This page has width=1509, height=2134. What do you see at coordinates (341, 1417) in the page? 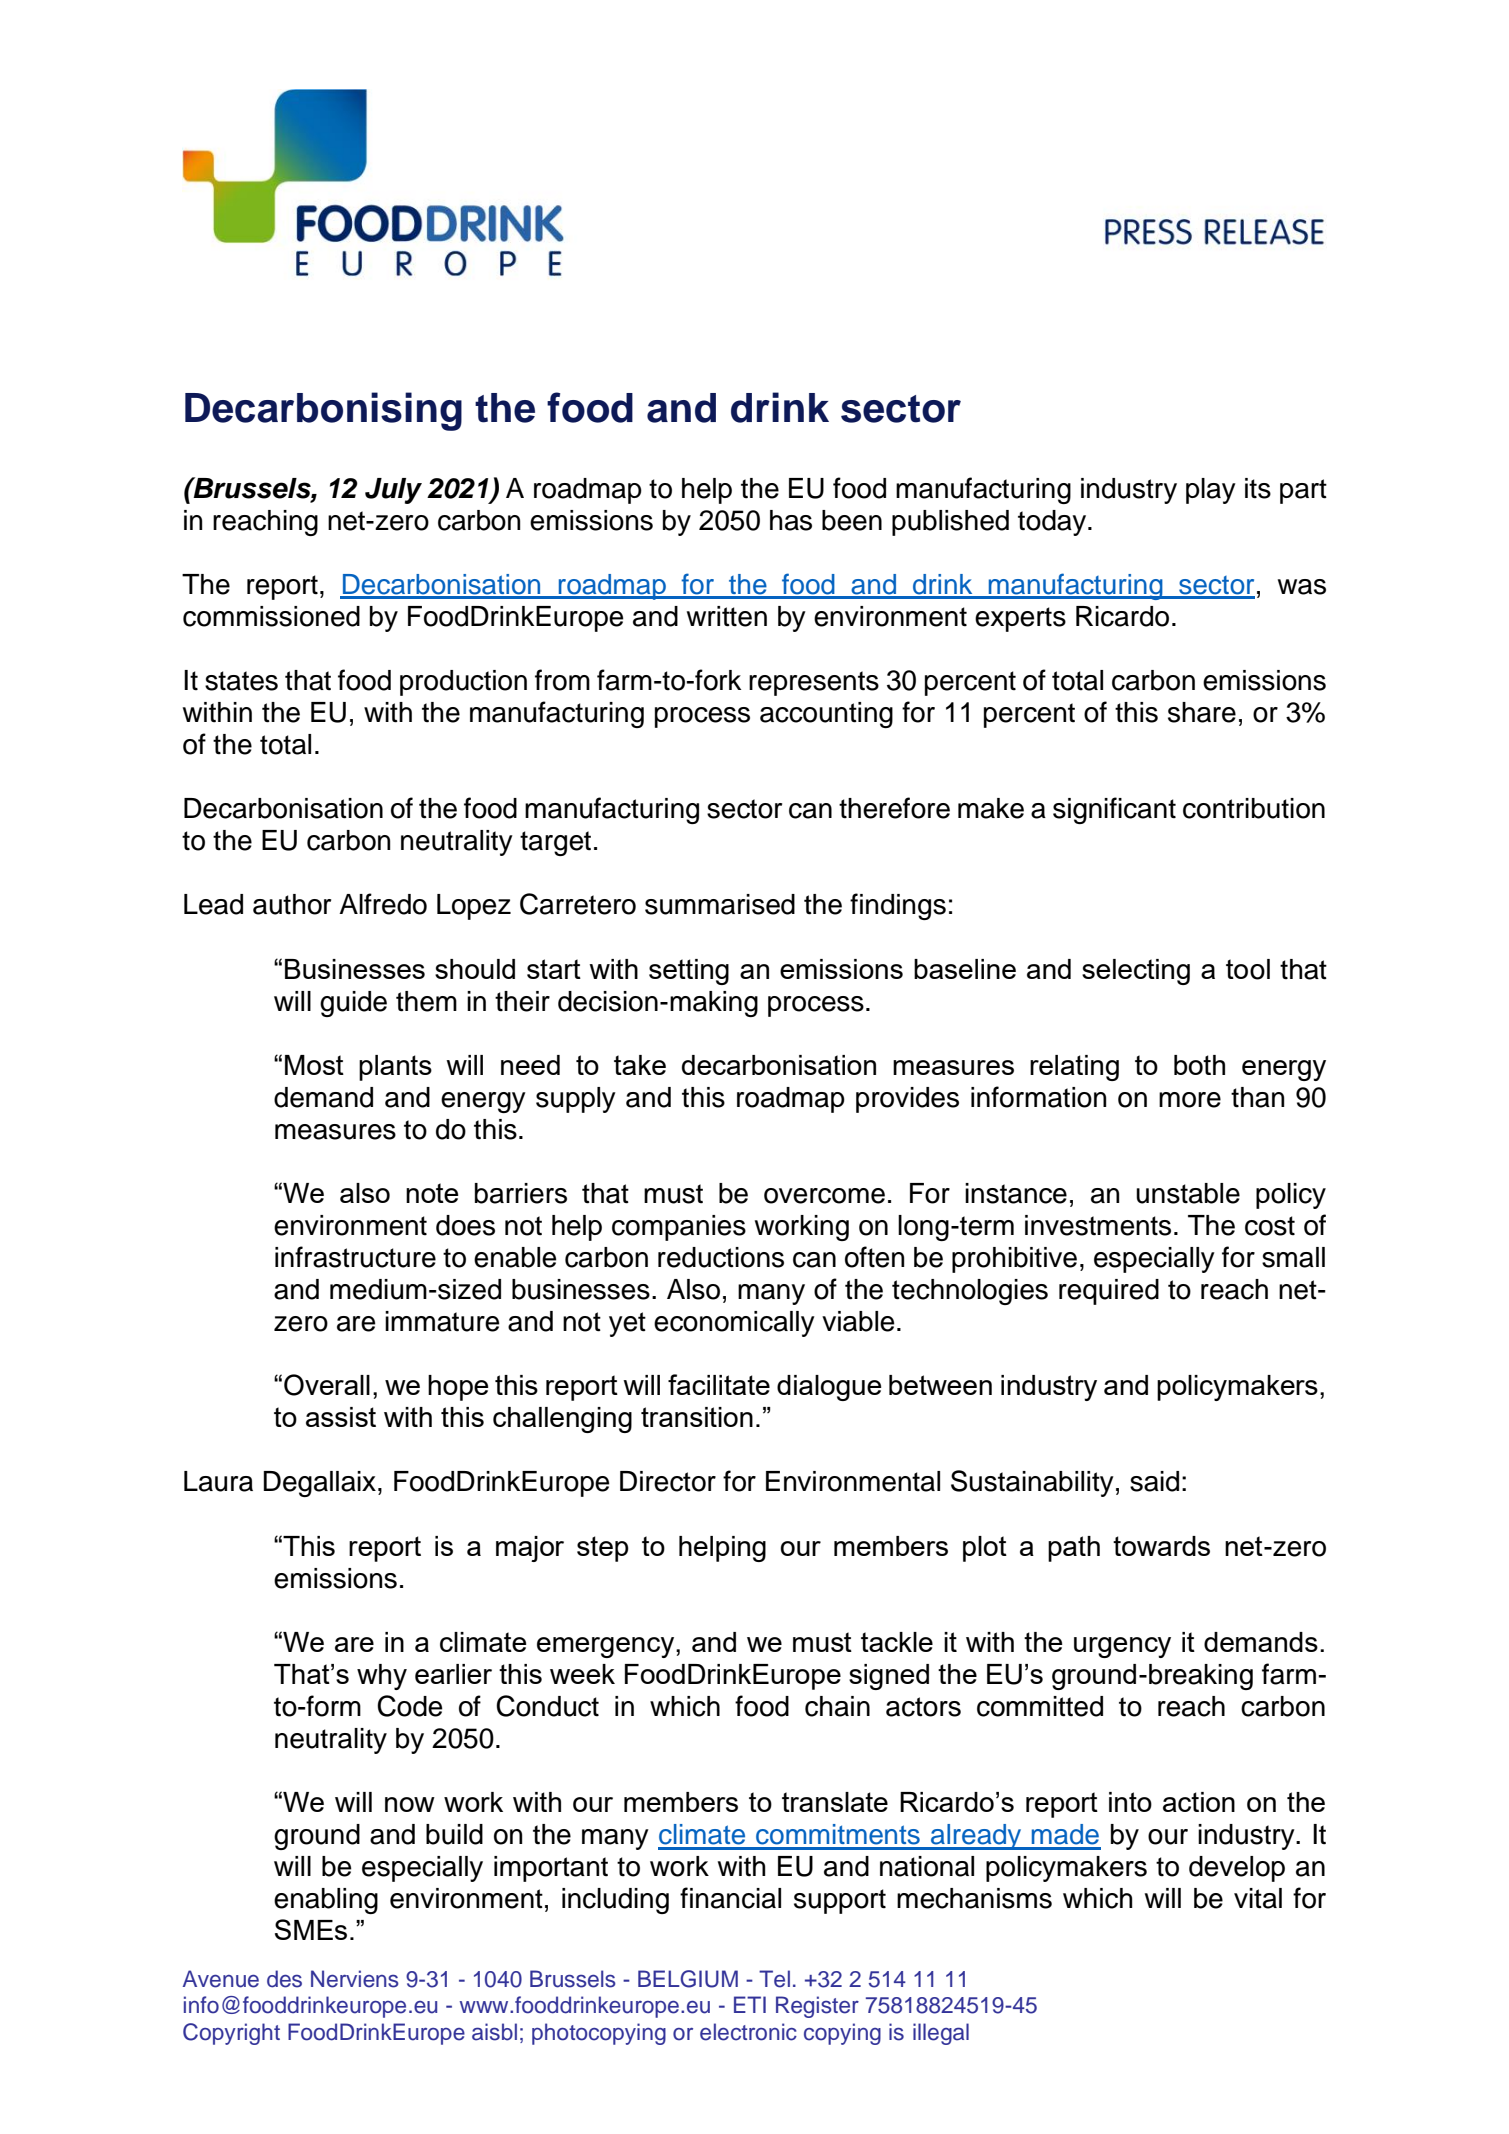
I see `assist` at bounding box center [341, 1417].
